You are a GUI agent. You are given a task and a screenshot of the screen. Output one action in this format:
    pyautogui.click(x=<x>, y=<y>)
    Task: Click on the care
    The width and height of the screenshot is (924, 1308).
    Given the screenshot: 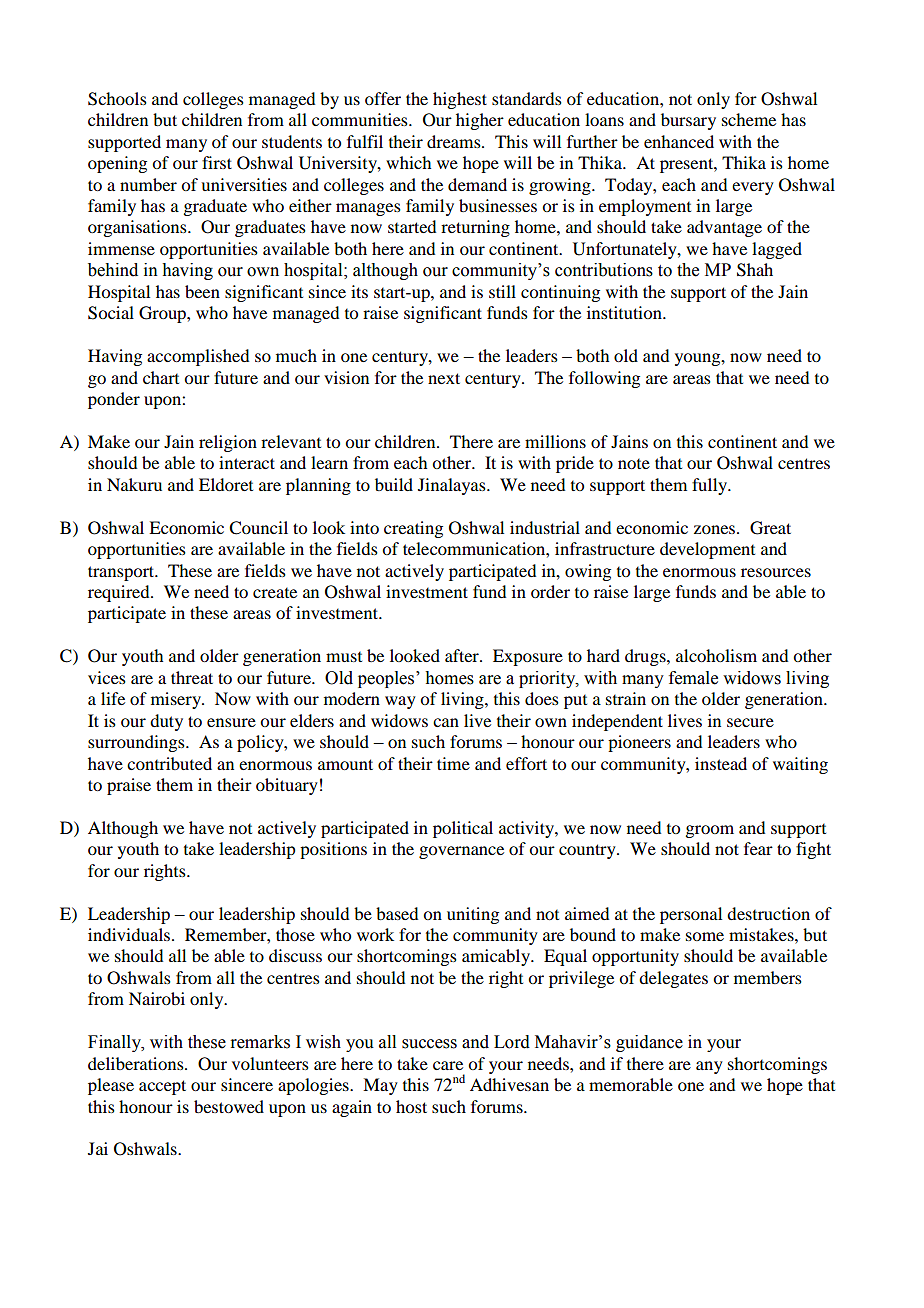 What is the action you would take?
    pyautogui.click(x=448, y=1065)
